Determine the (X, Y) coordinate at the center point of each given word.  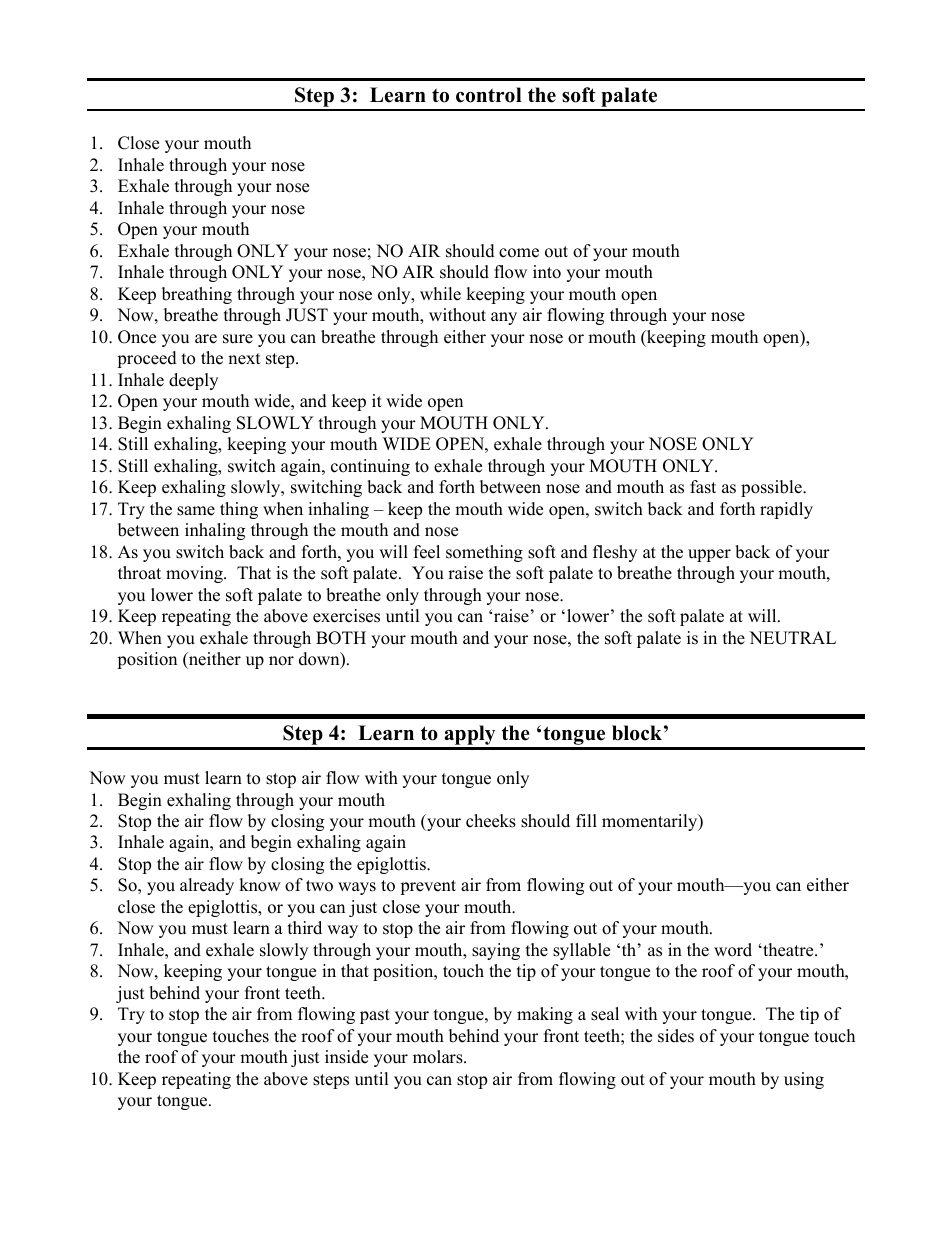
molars (439, 1057)
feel (427, 552)
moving (195, 574)
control (489, 95)
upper (709, 555)
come (519, 253)
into (547, 272)
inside (346, 1057)
